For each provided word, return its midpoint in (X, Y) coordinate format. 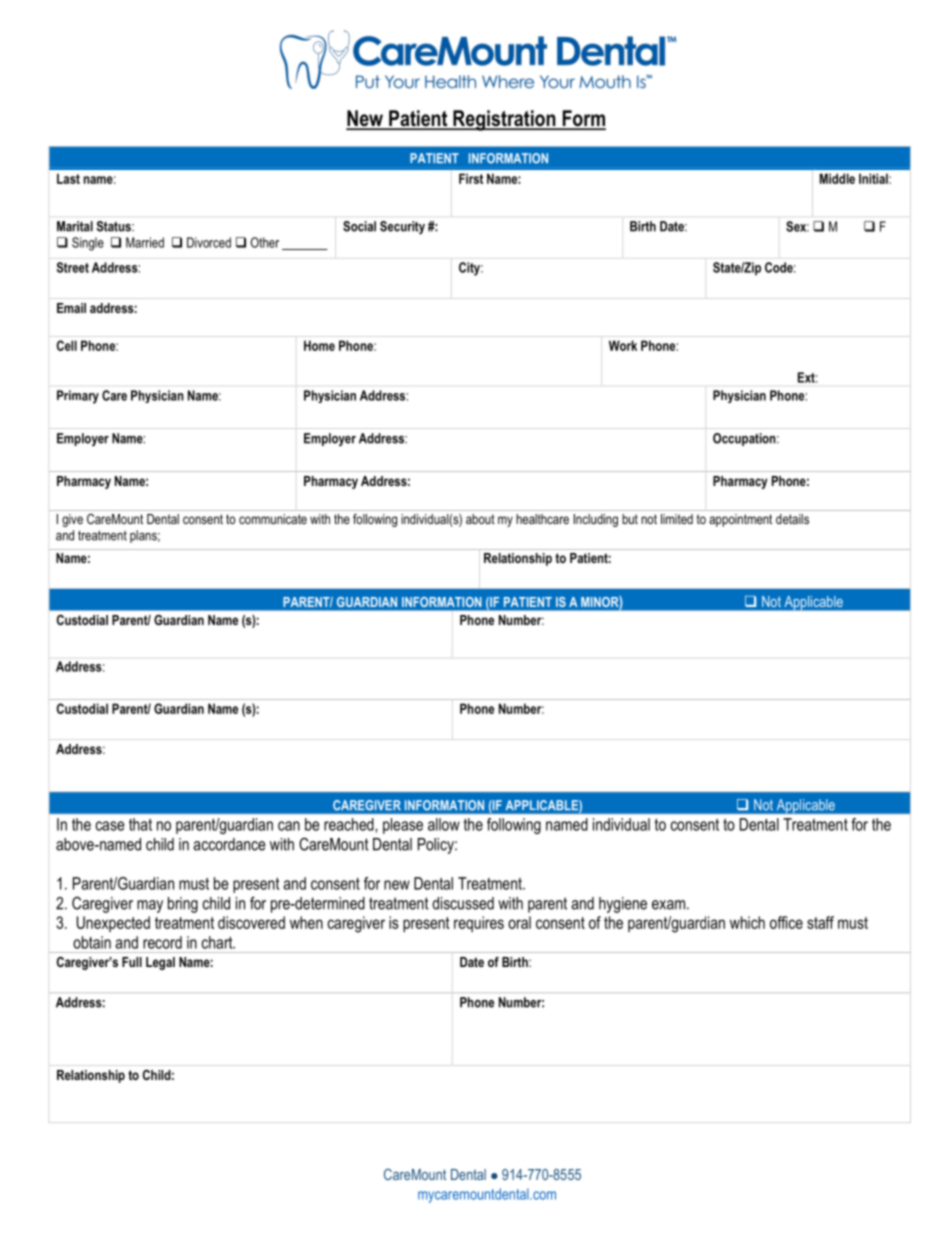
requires (479, 924)
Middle (837, 178)
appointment (740, 520)
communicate (273, 519)
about (480, 519)
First (471, 178)
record (162, 942)
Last (68, 179)
